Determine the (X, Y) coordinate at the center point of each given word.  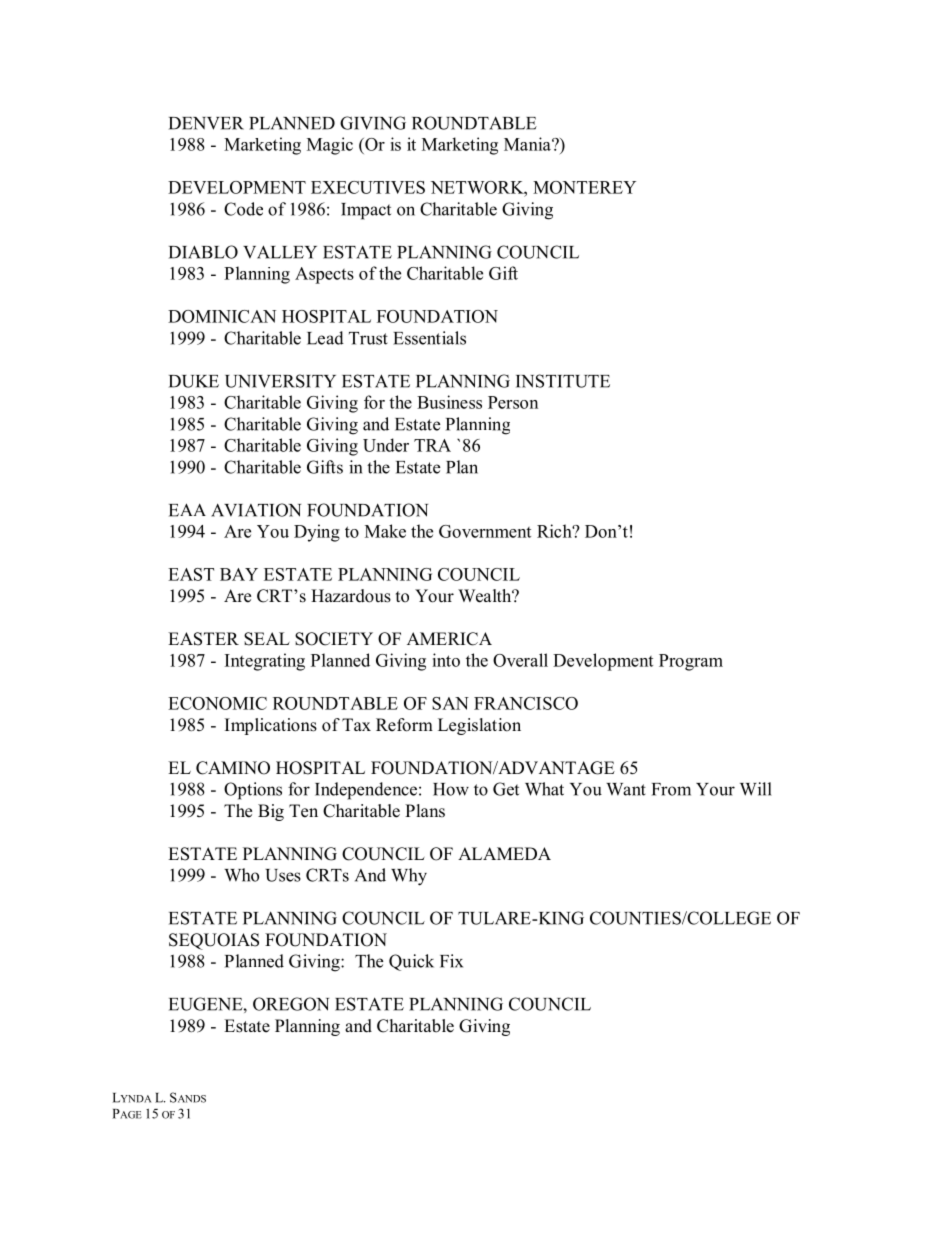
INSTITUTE (563, 381)
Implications (271, 726)
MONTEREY (584, 187)
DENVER (206, 123)
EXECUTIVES (368, 187)
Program (691, 662)
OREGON (291, 1004)
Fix (451, 961)
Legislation (479, 726)
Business (449, 402)
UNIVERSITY (280, 381)
